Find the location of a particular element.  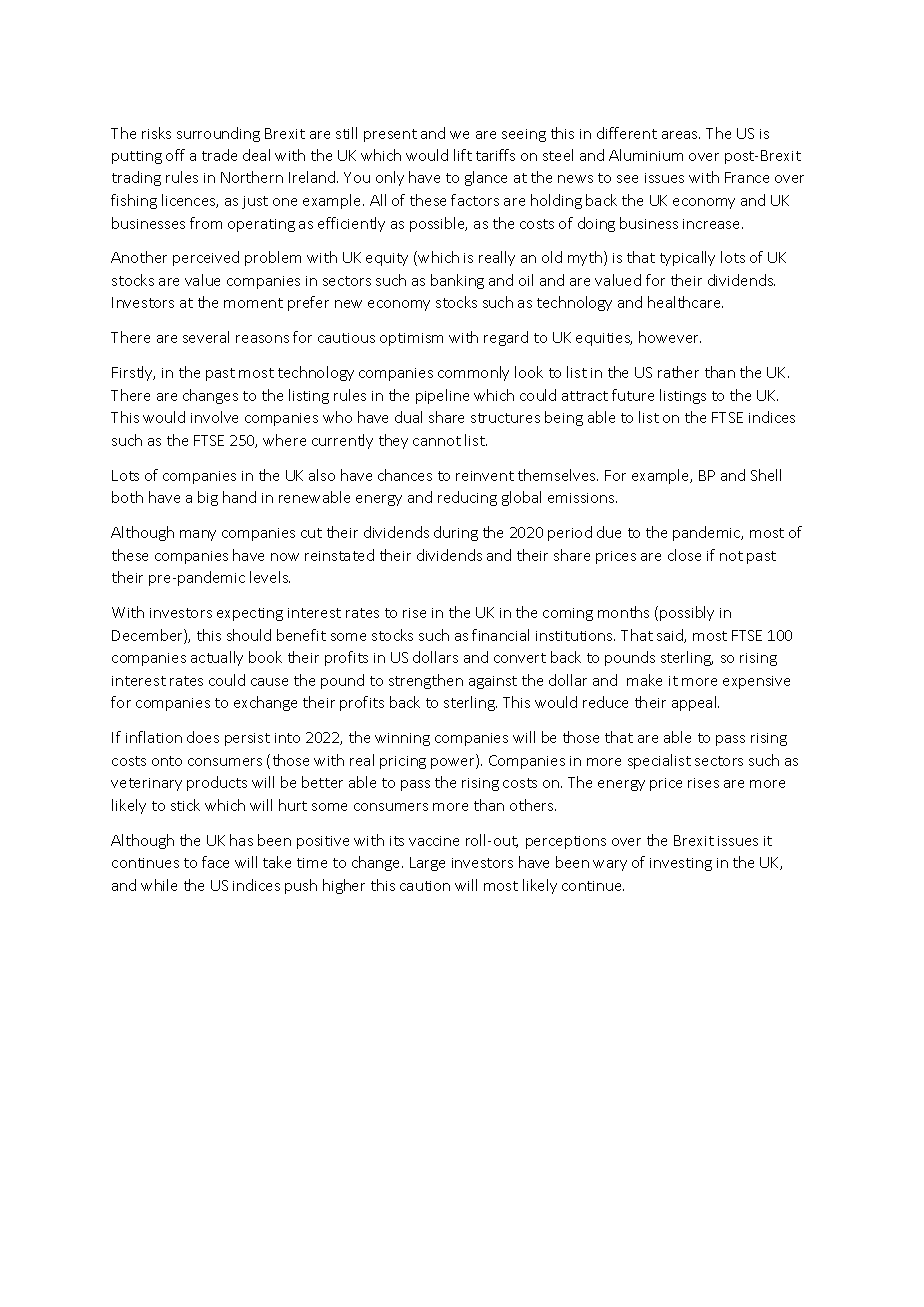

investing is located at coordinates (681, 864).
